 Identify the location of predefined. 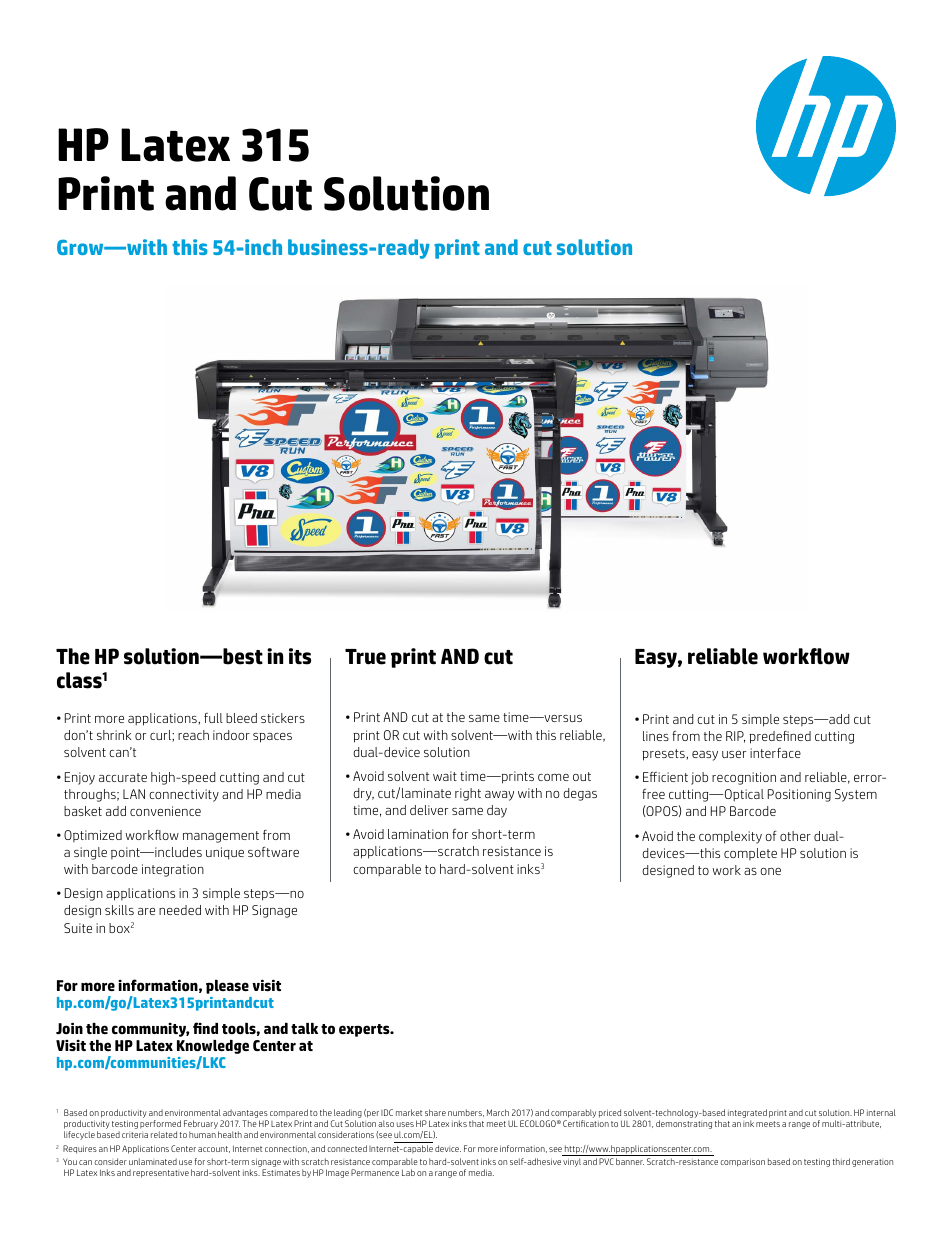
(780, 737).
